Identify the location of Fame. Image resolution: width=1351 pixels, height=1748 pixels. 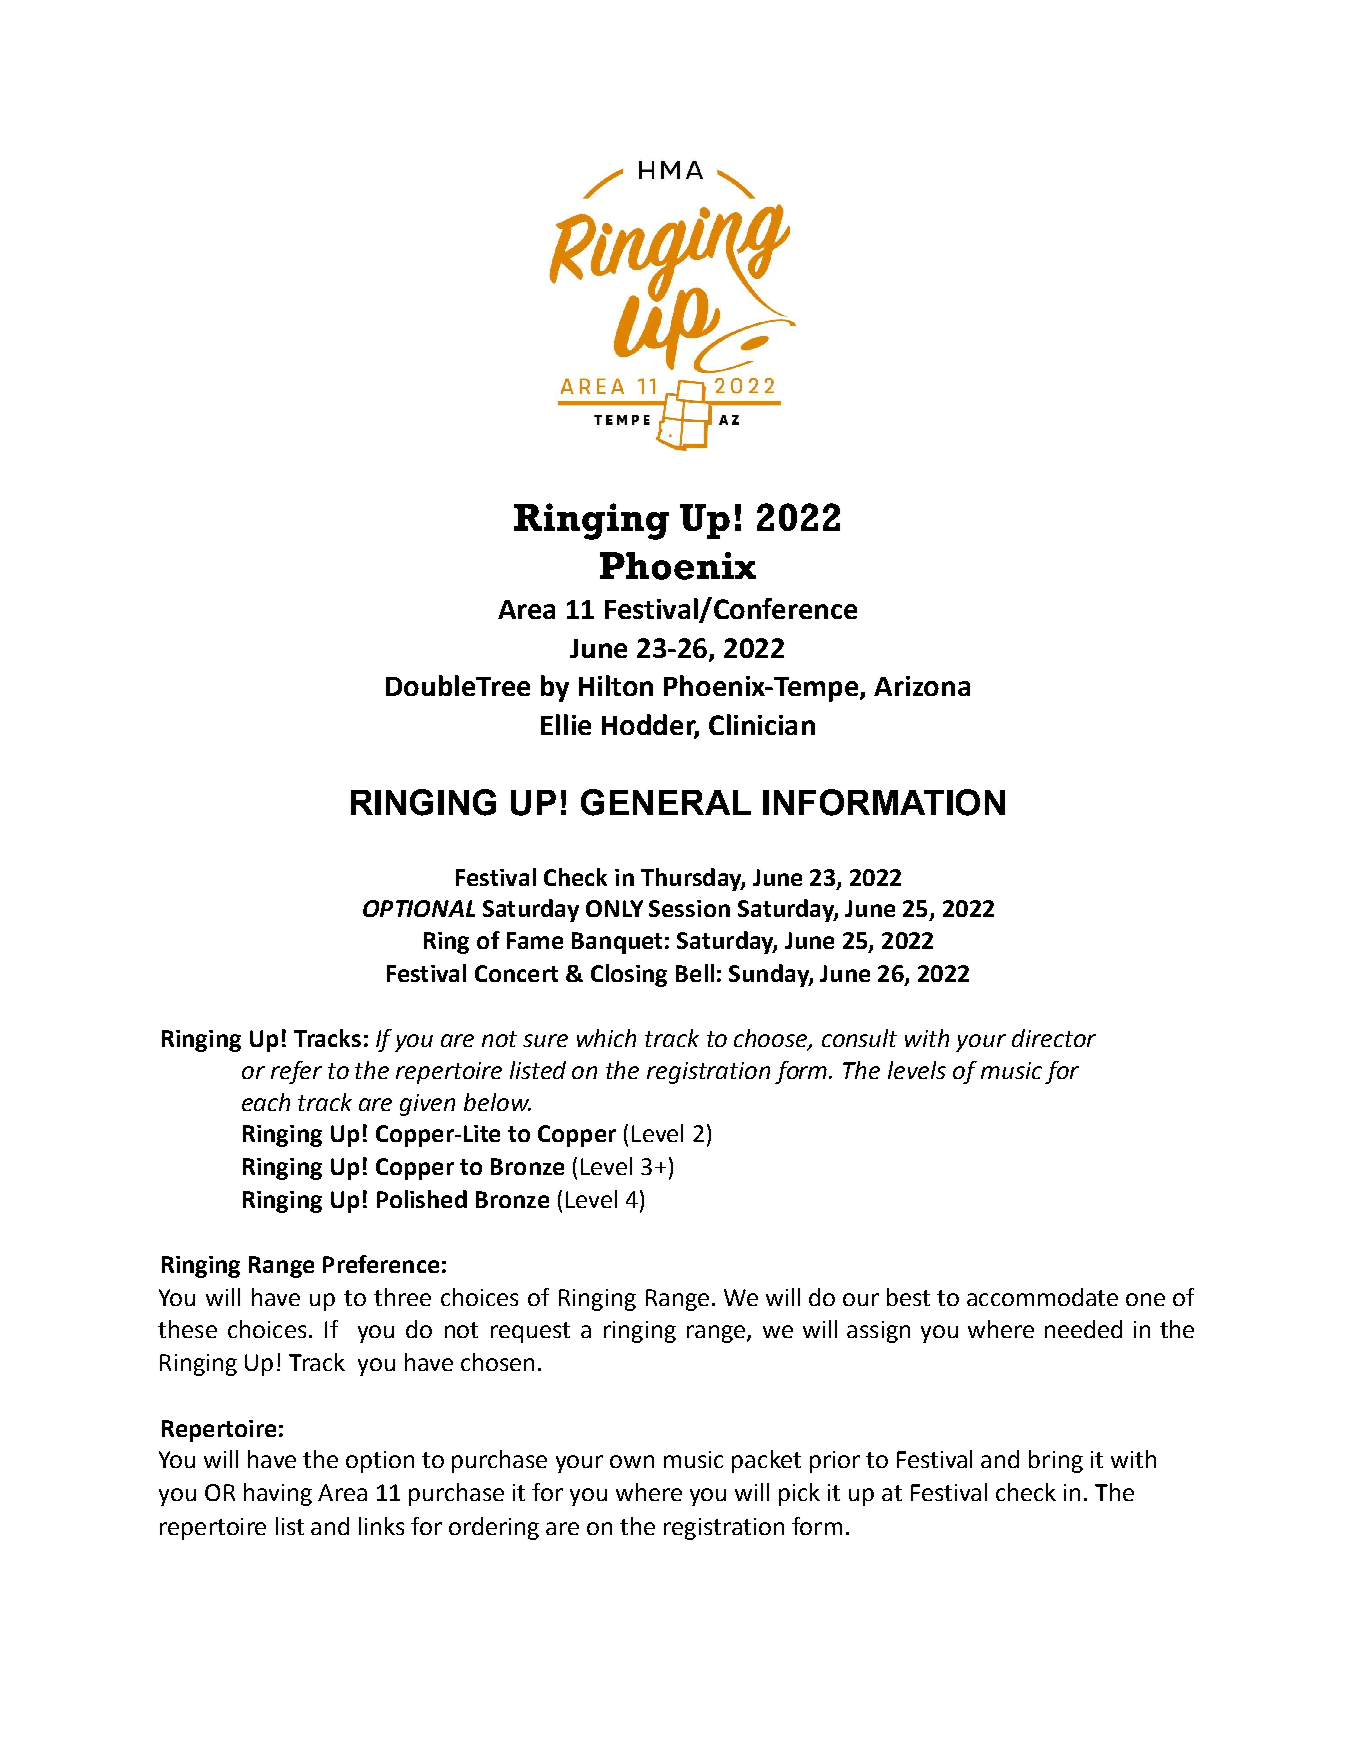
(535, 940).
